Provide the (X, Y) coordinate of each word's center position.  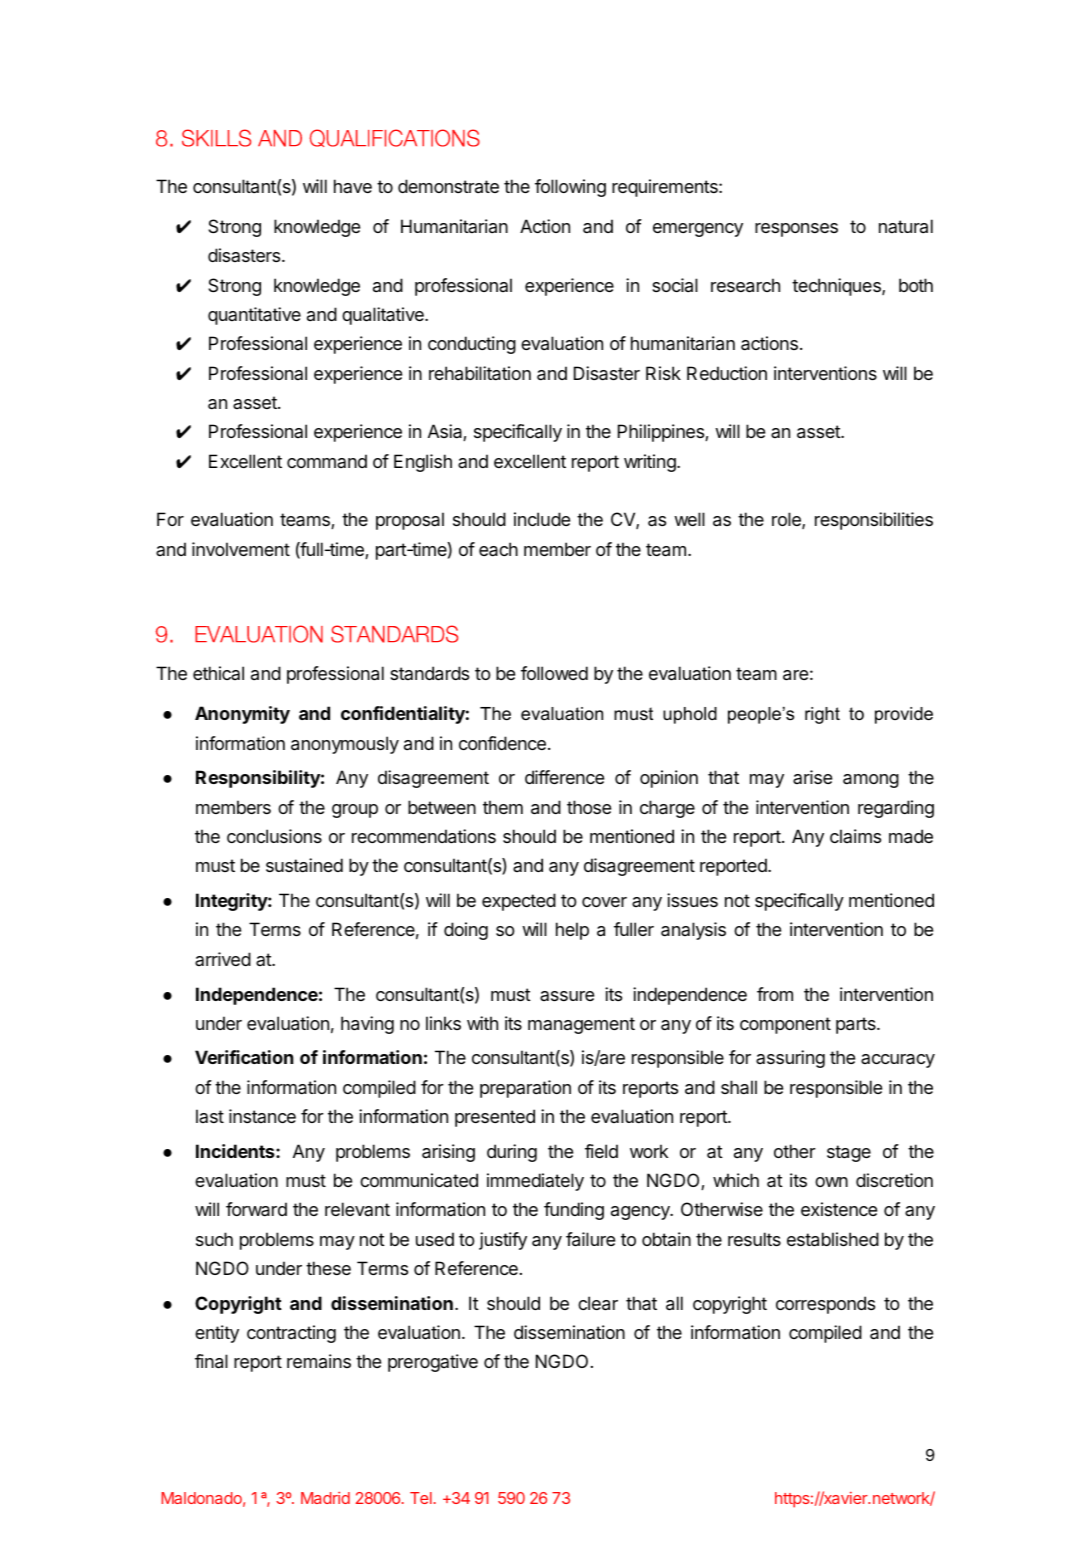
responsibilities (874, 521)
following (570, 188)
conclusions (274, 836)
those (589, 807)
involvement (241, 549)
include (542, 519)
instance (262, 1116)
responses (796, 230)
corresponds (825, 1305)
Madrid (325, 1498)
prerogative (433, 1363)
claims (855, 836)
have (353, 186)
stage (849, 1153)
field (601, 1151)
